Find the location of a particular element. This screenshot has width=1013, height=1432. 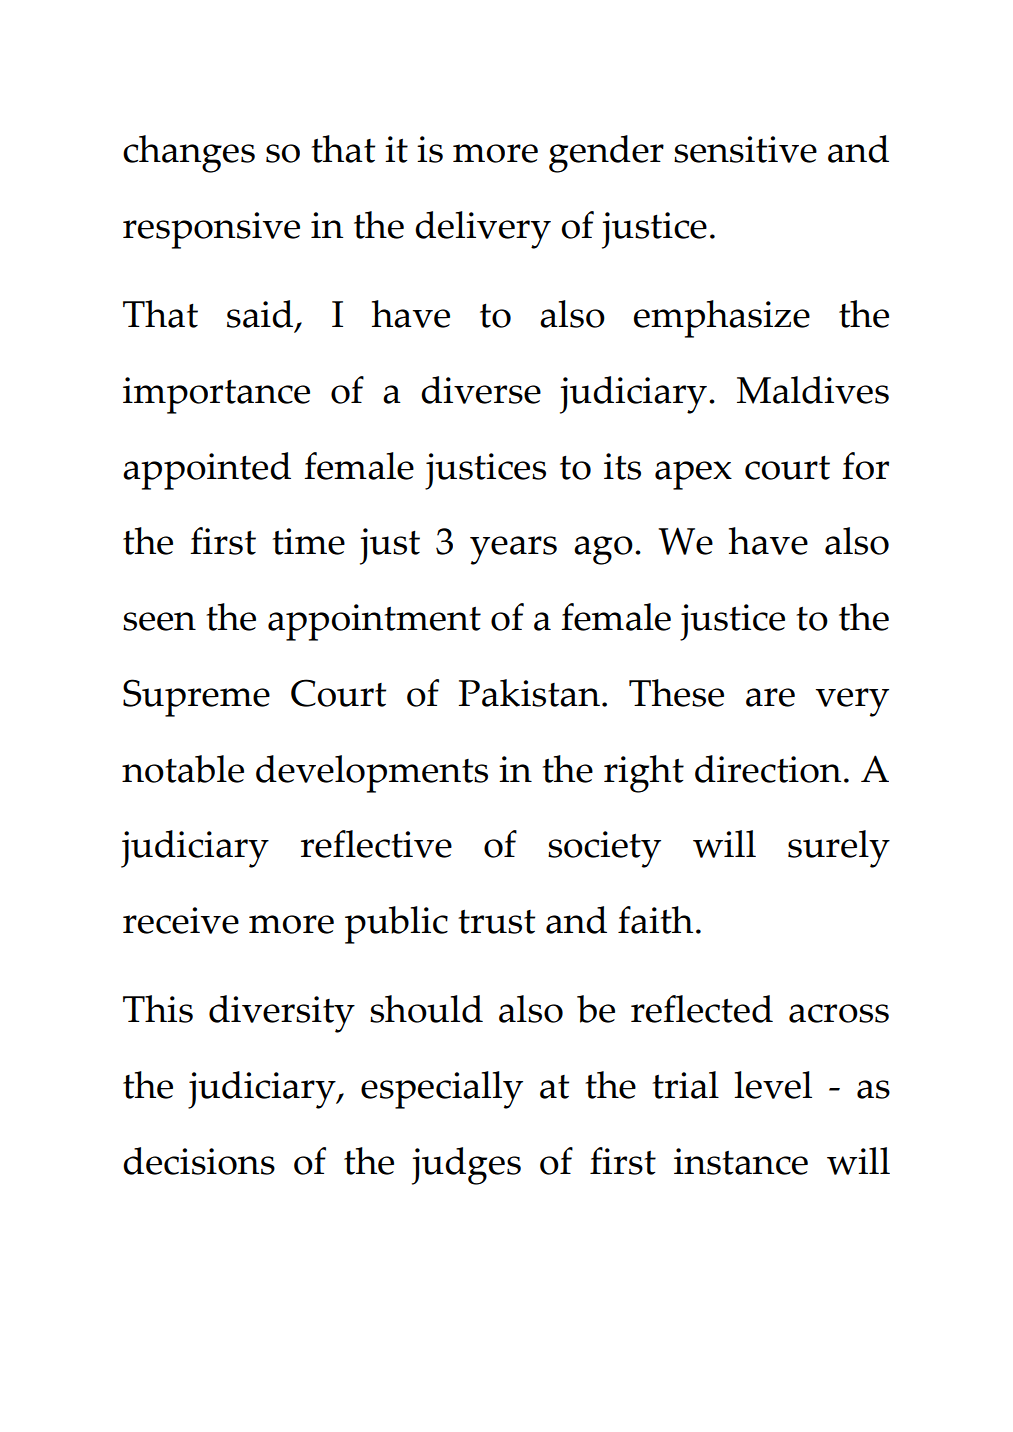

Maldives is located at coordinates (813, 390).
